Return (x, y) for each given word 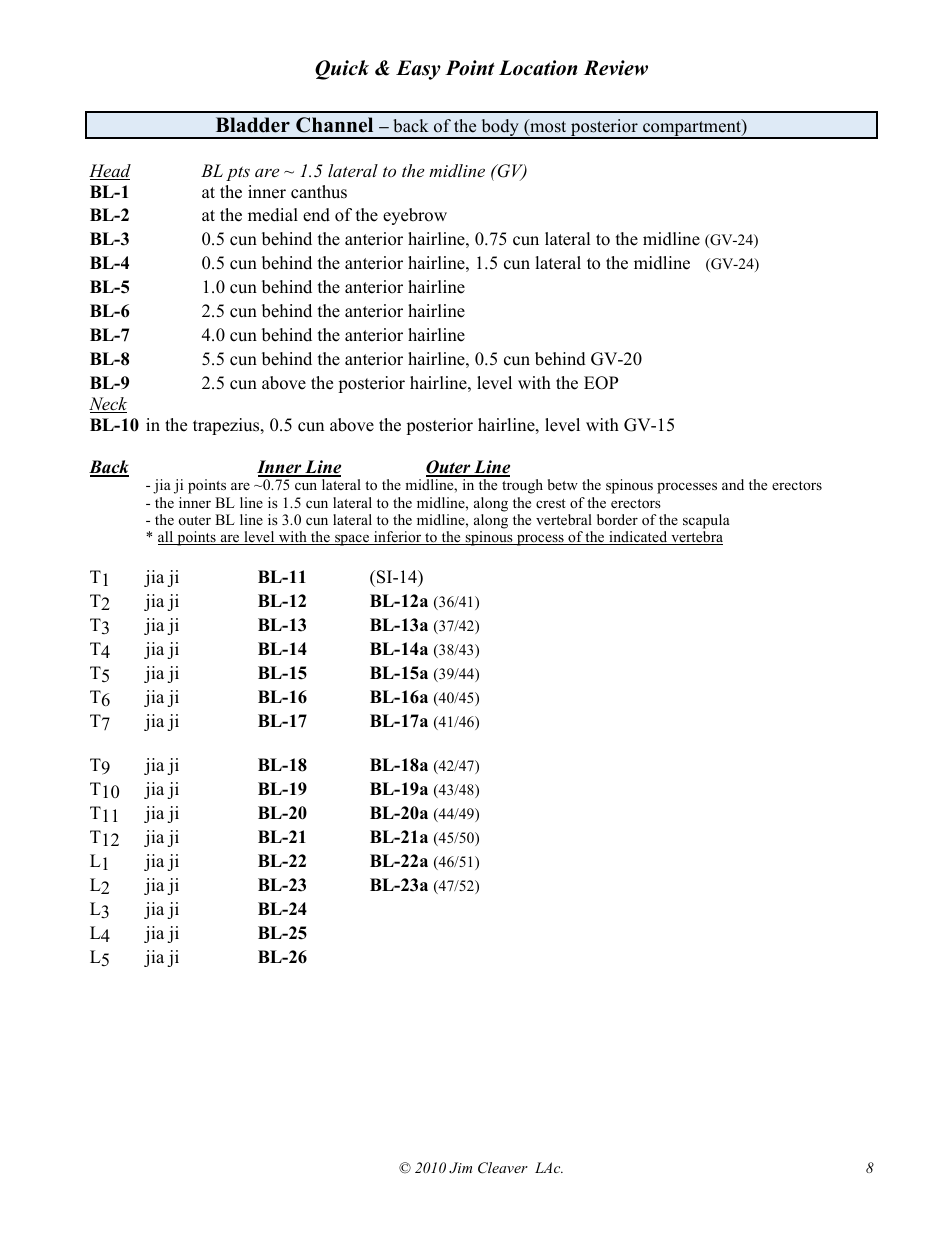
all (167, 538)
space (352, 540)
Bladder (253, 125)
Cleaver (503, 1168)
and (733, 484)
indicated (638, 538)
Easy (418, 70)
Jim (460, 1168)
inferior (398, 538)
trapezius (227, 426)
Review (616, 68)
